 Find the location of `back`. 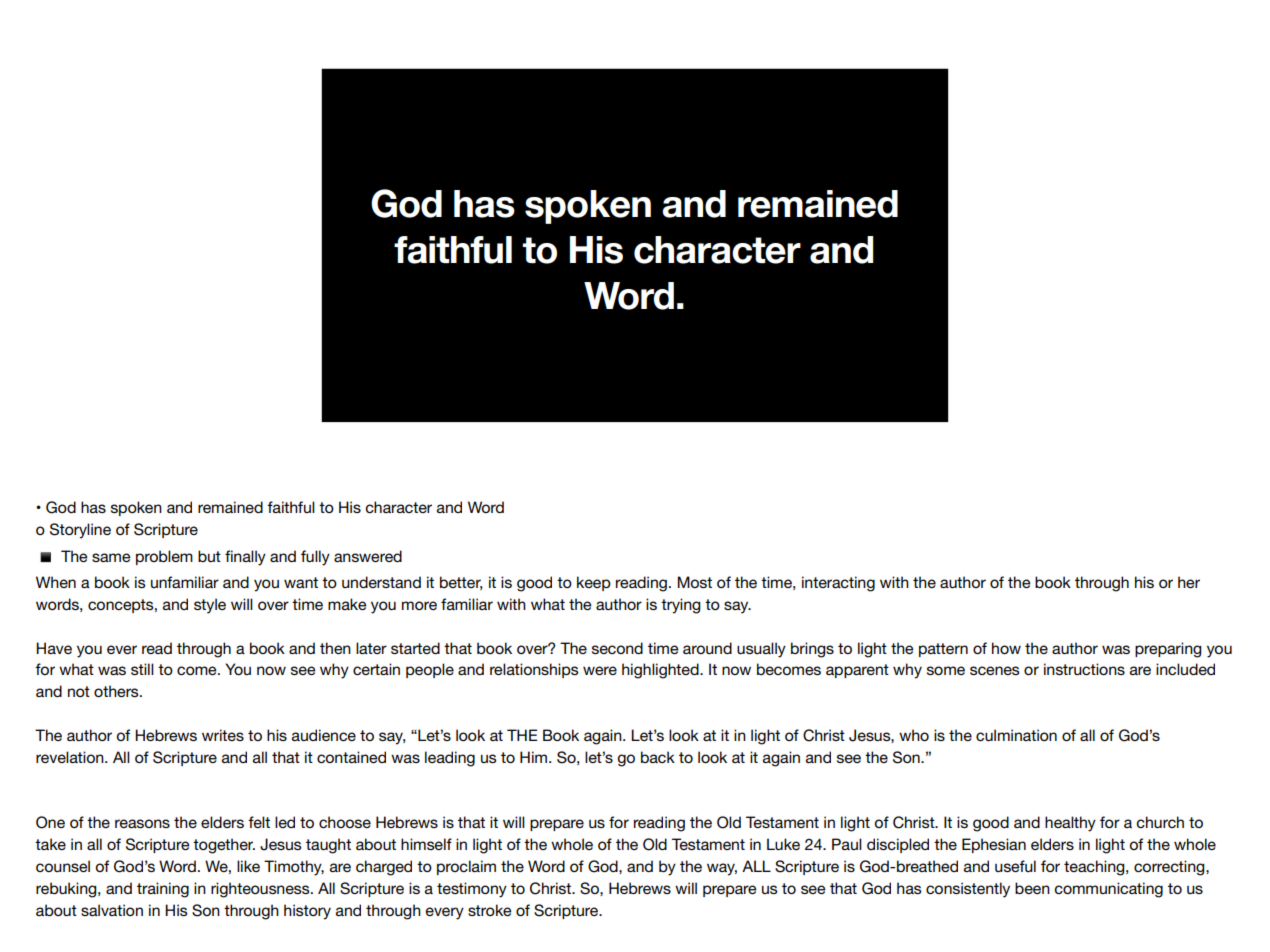

back is located at coordinates (658, 757).
